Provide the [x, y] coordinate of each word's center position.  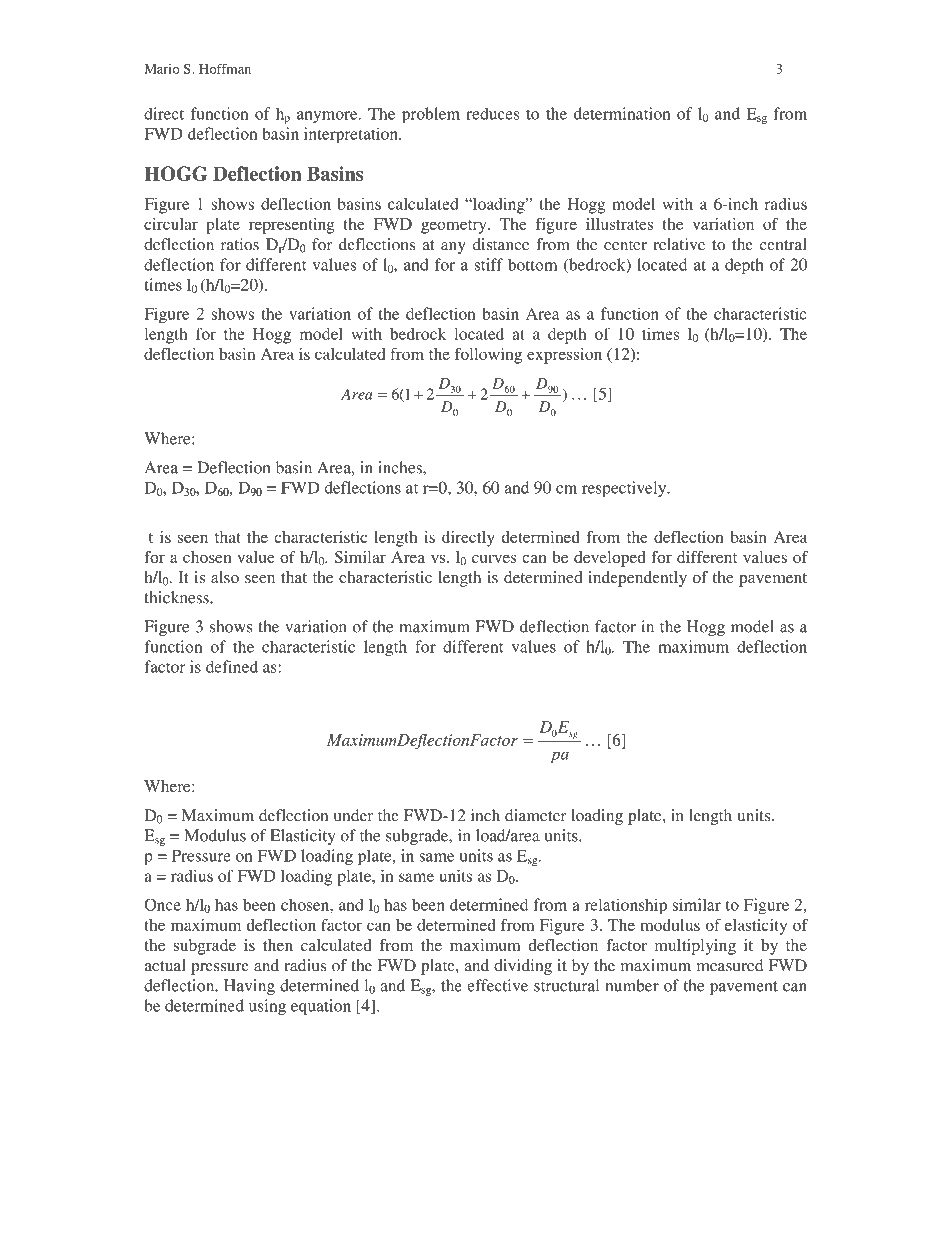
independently [637, 579]
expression [564, 356]
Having [249, 987]
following [488, 356]
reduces [492, 113]
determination [622, 113]
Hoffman [225, 68]
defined [232, 666]
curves [494, 559]
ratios [240, 244]
